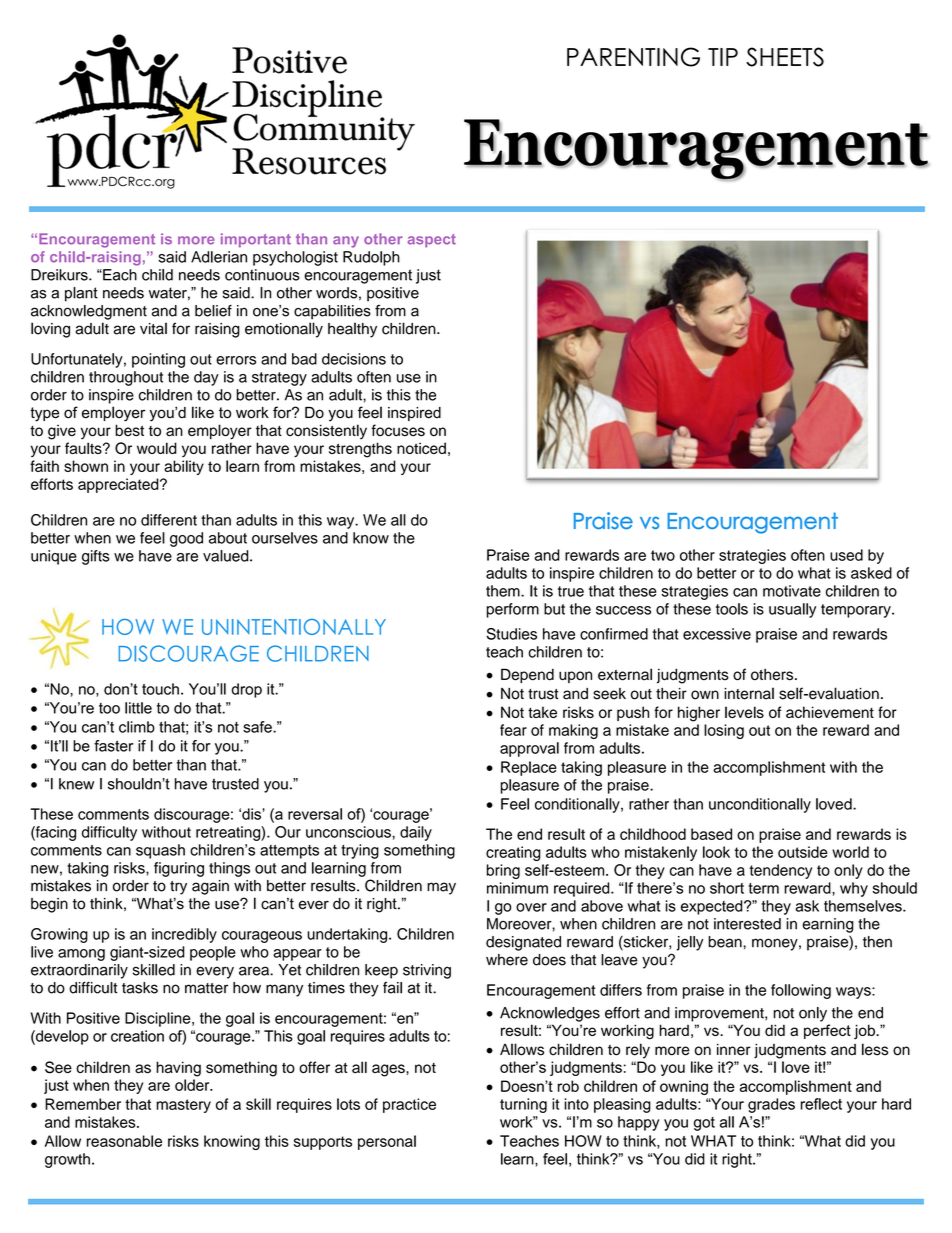 The image size is (952, 1233). What do you see at coordinates (124, 1141) in the screenshot?
I see `reasonable` at bounding box center [124, 1141].
